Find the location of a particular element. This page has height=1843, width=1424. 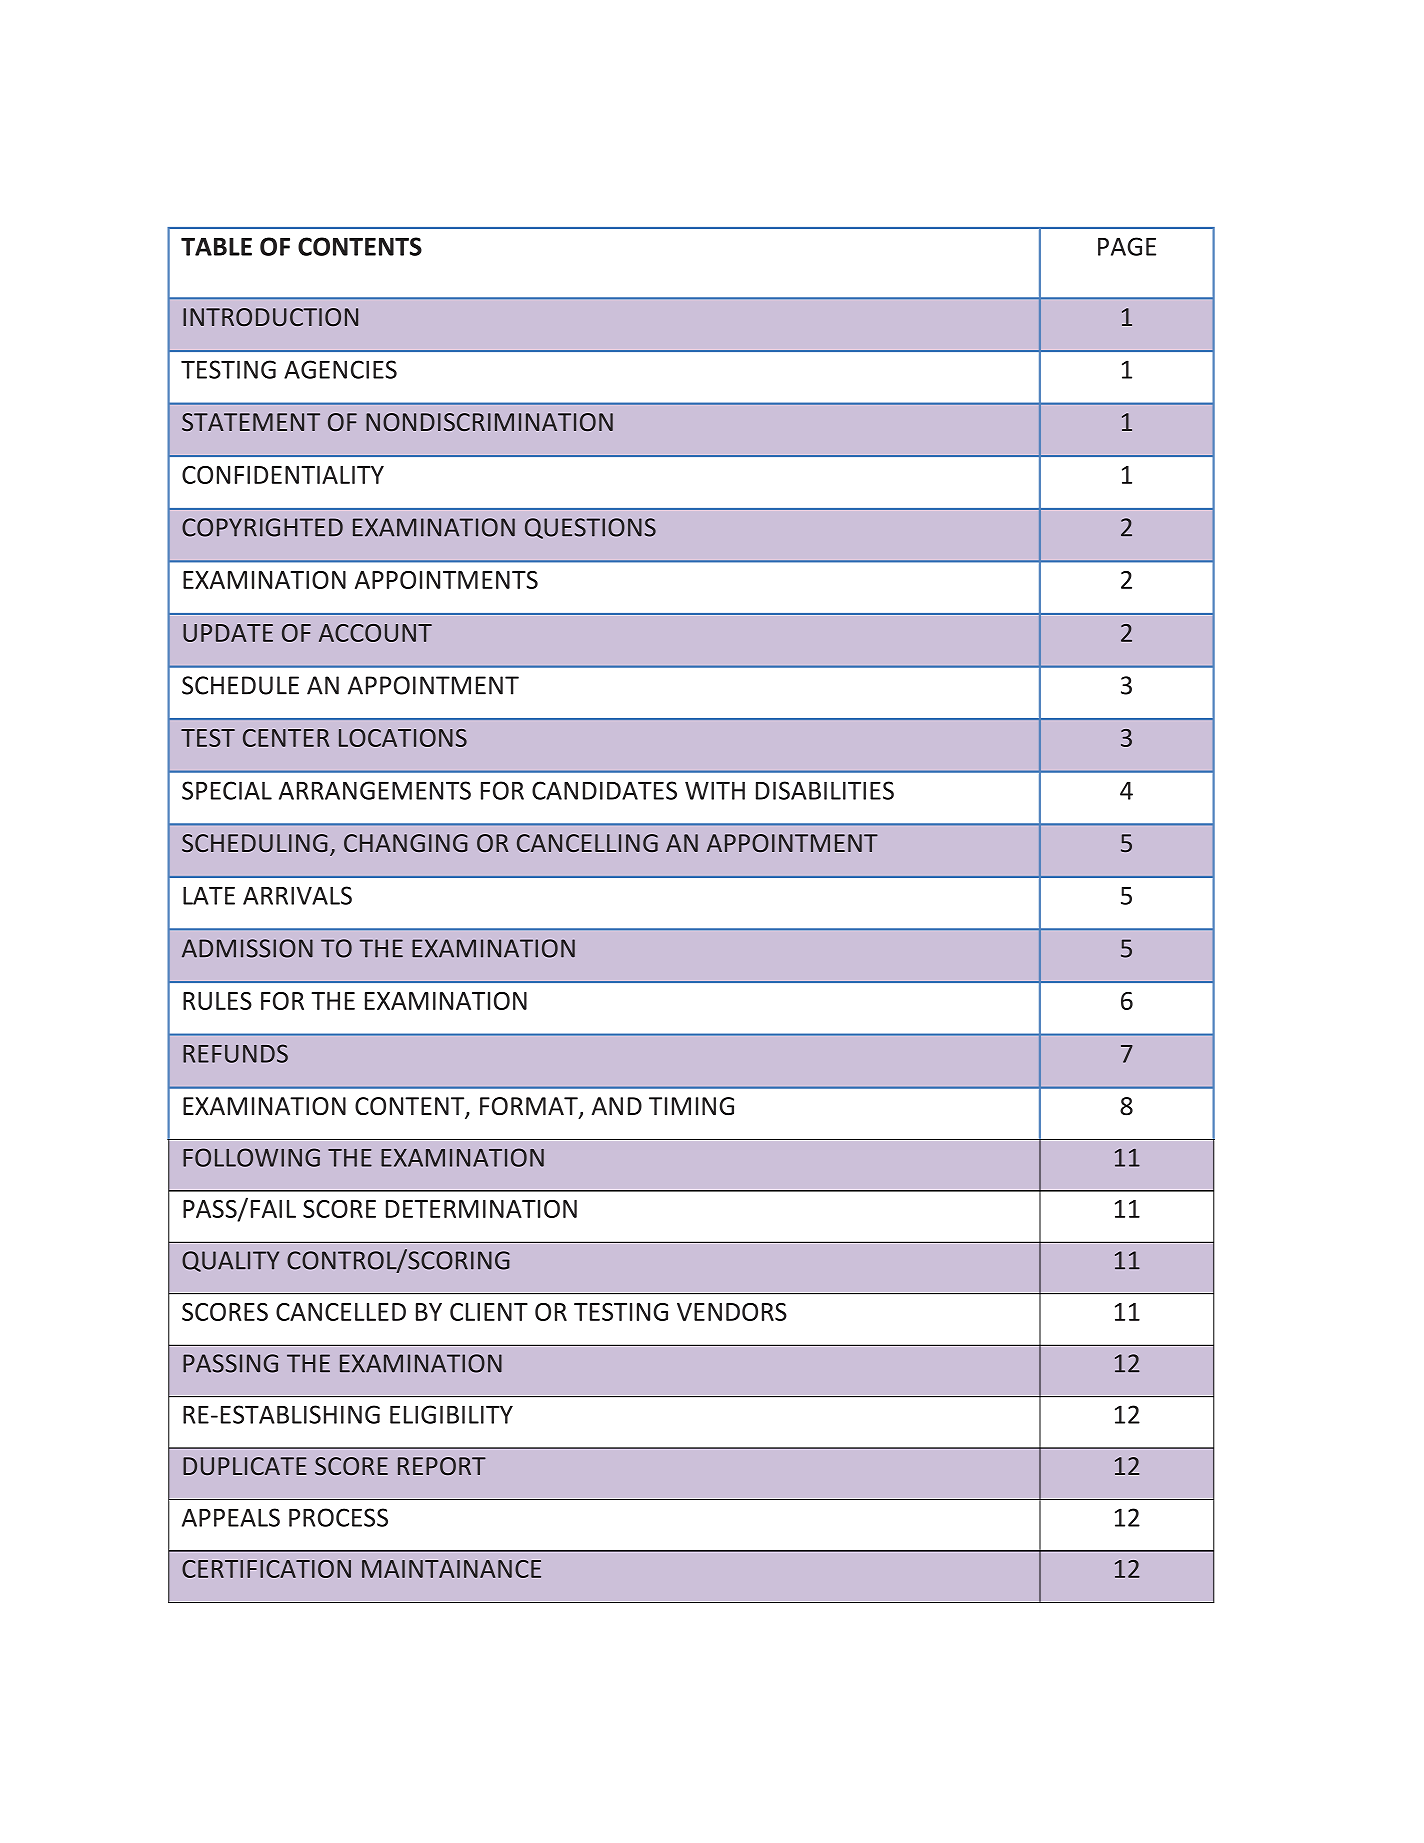

PROCESS is located at coordinates (338, 1517).
